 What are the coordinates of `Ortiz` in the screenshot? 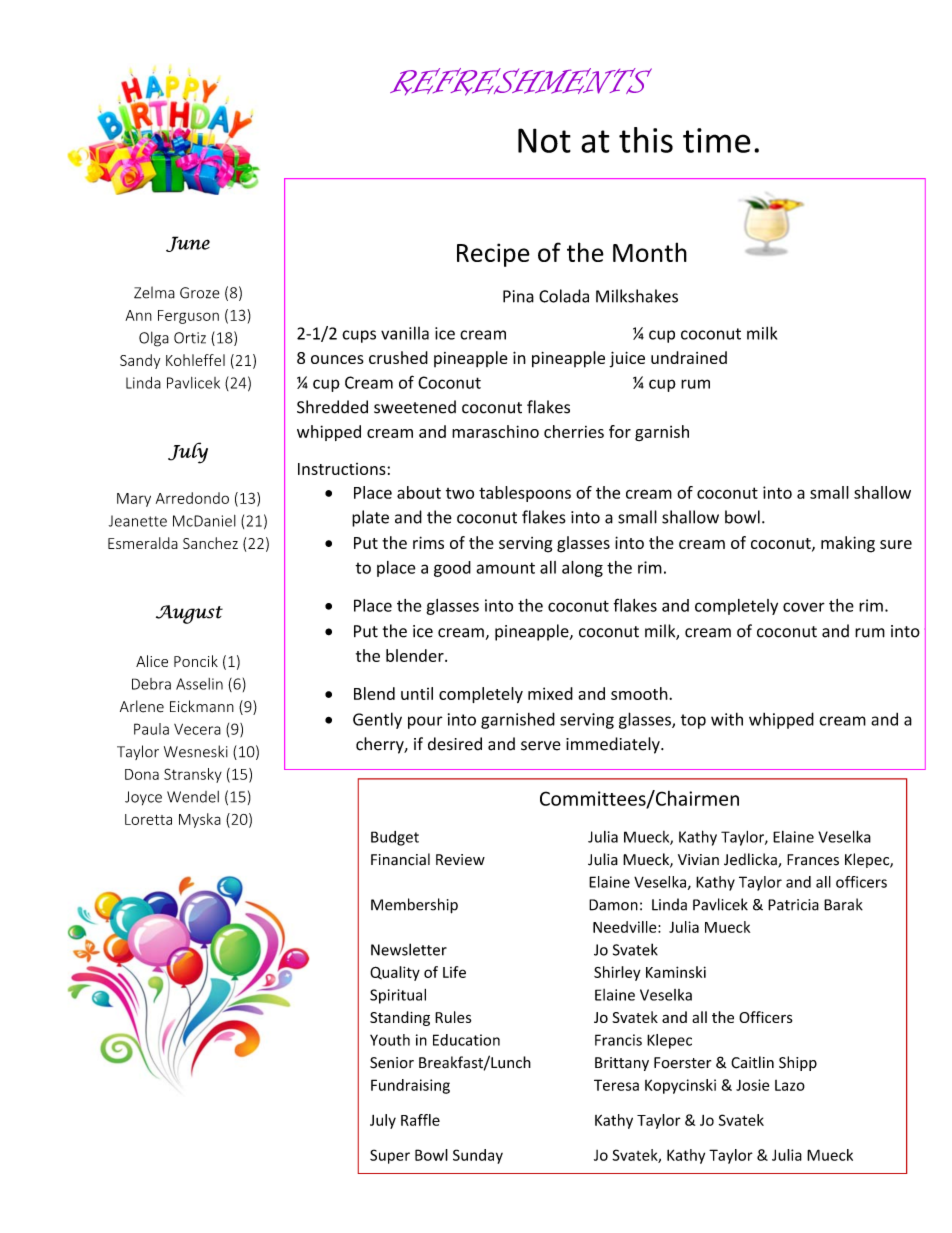 It's located at (190, 338).
